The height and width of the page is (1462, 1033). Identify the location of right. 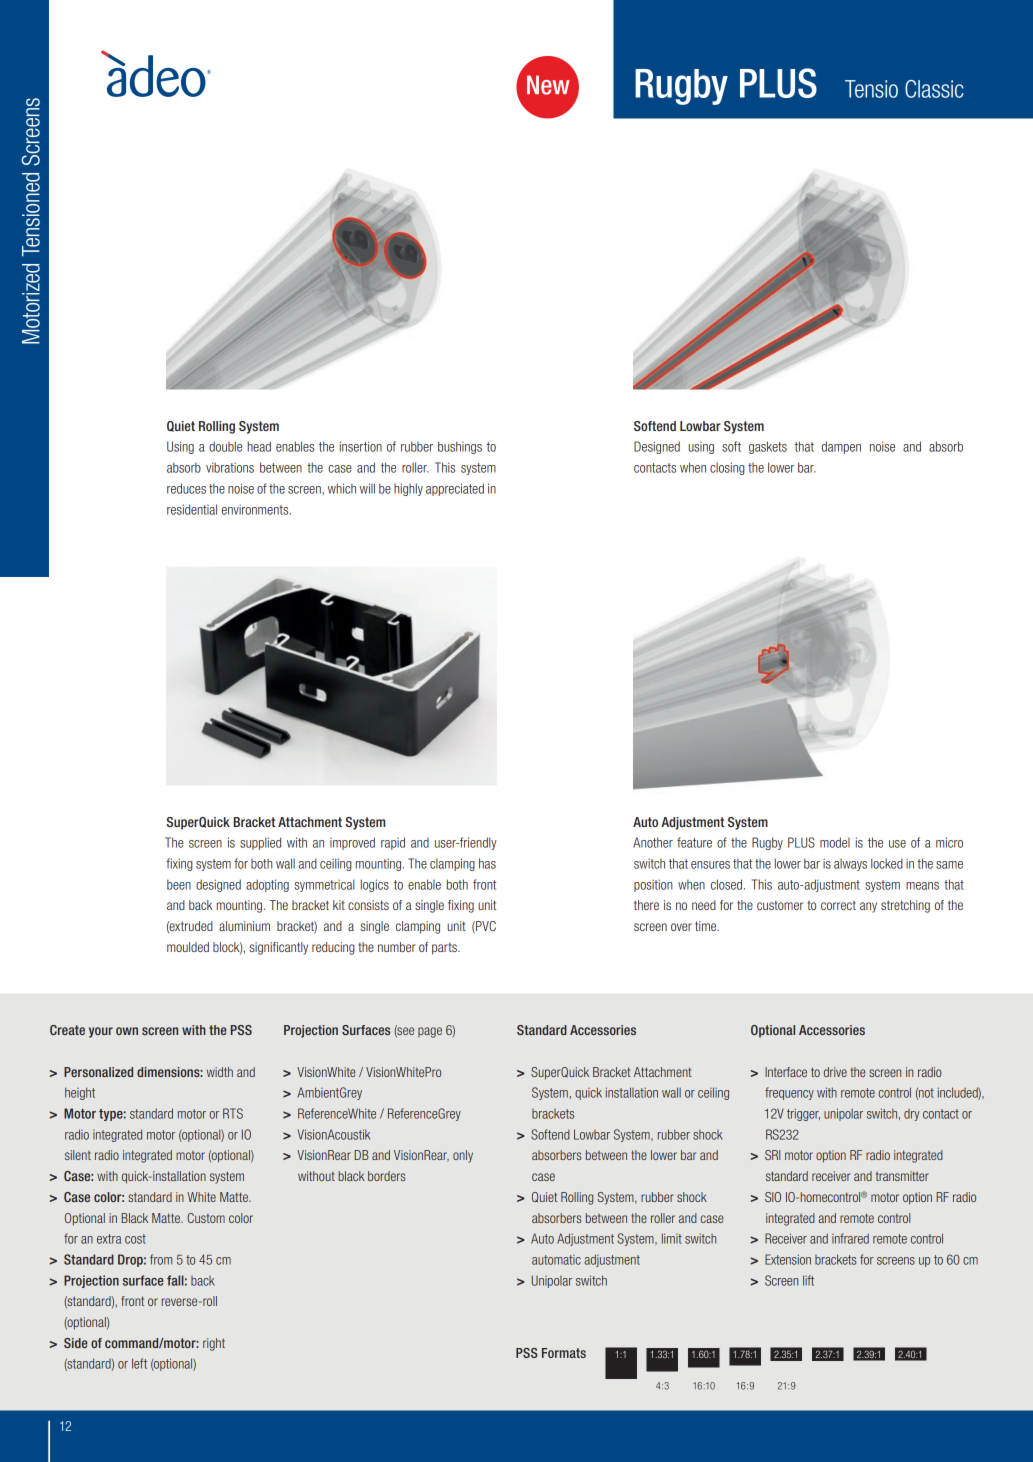
(214, 1344).
